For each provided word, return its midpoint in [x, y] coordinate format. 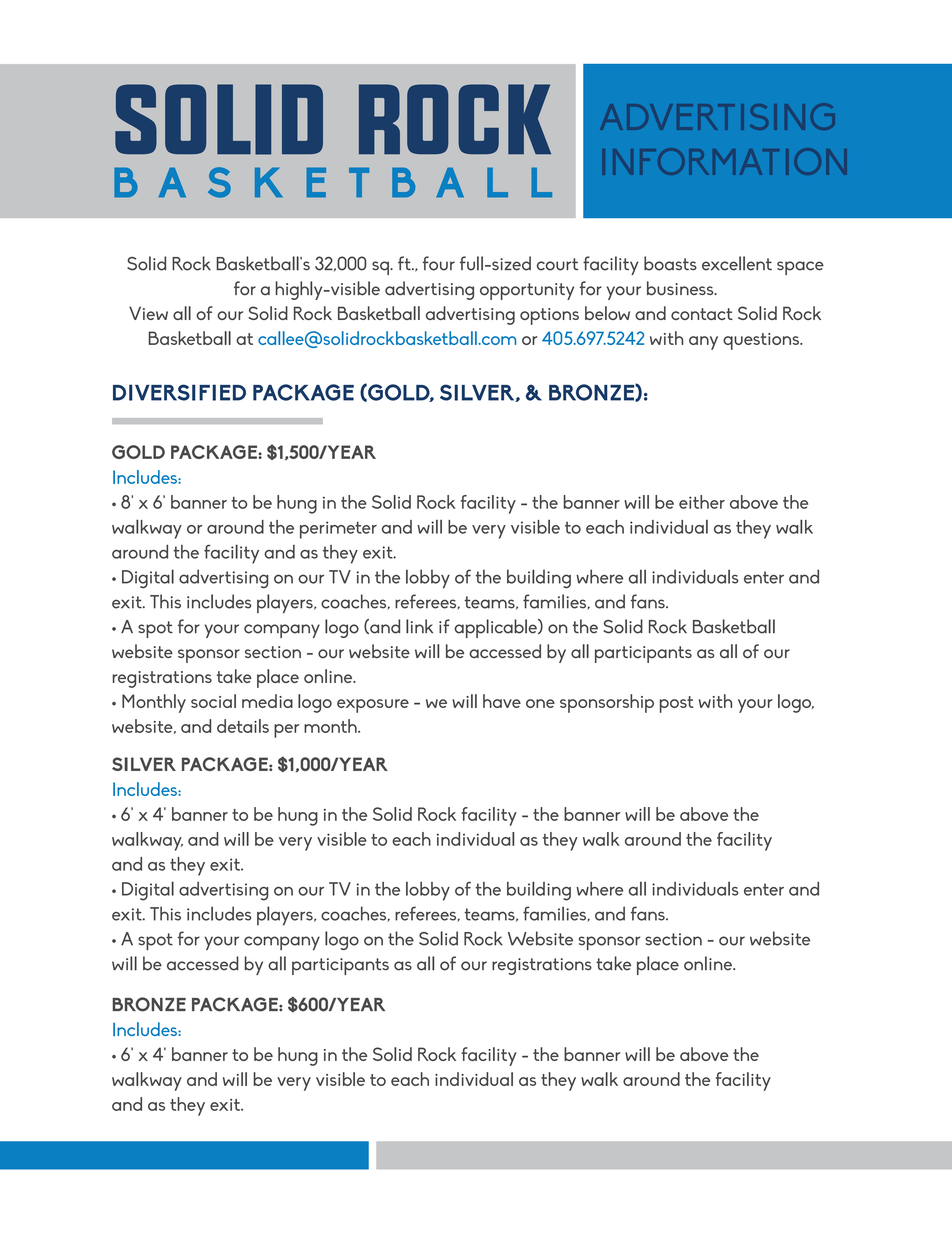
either [702, 502]
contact [702, 314]
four [439, 263]
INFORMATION [725, 161]
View [148, 313]
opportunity [527, 291]
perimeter [338, 530]
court [557, 264]
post [677, 704]
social [213, 701]
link [419, 626]
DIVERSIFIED [179, 392]
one [540, 703]
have [502, 701]
